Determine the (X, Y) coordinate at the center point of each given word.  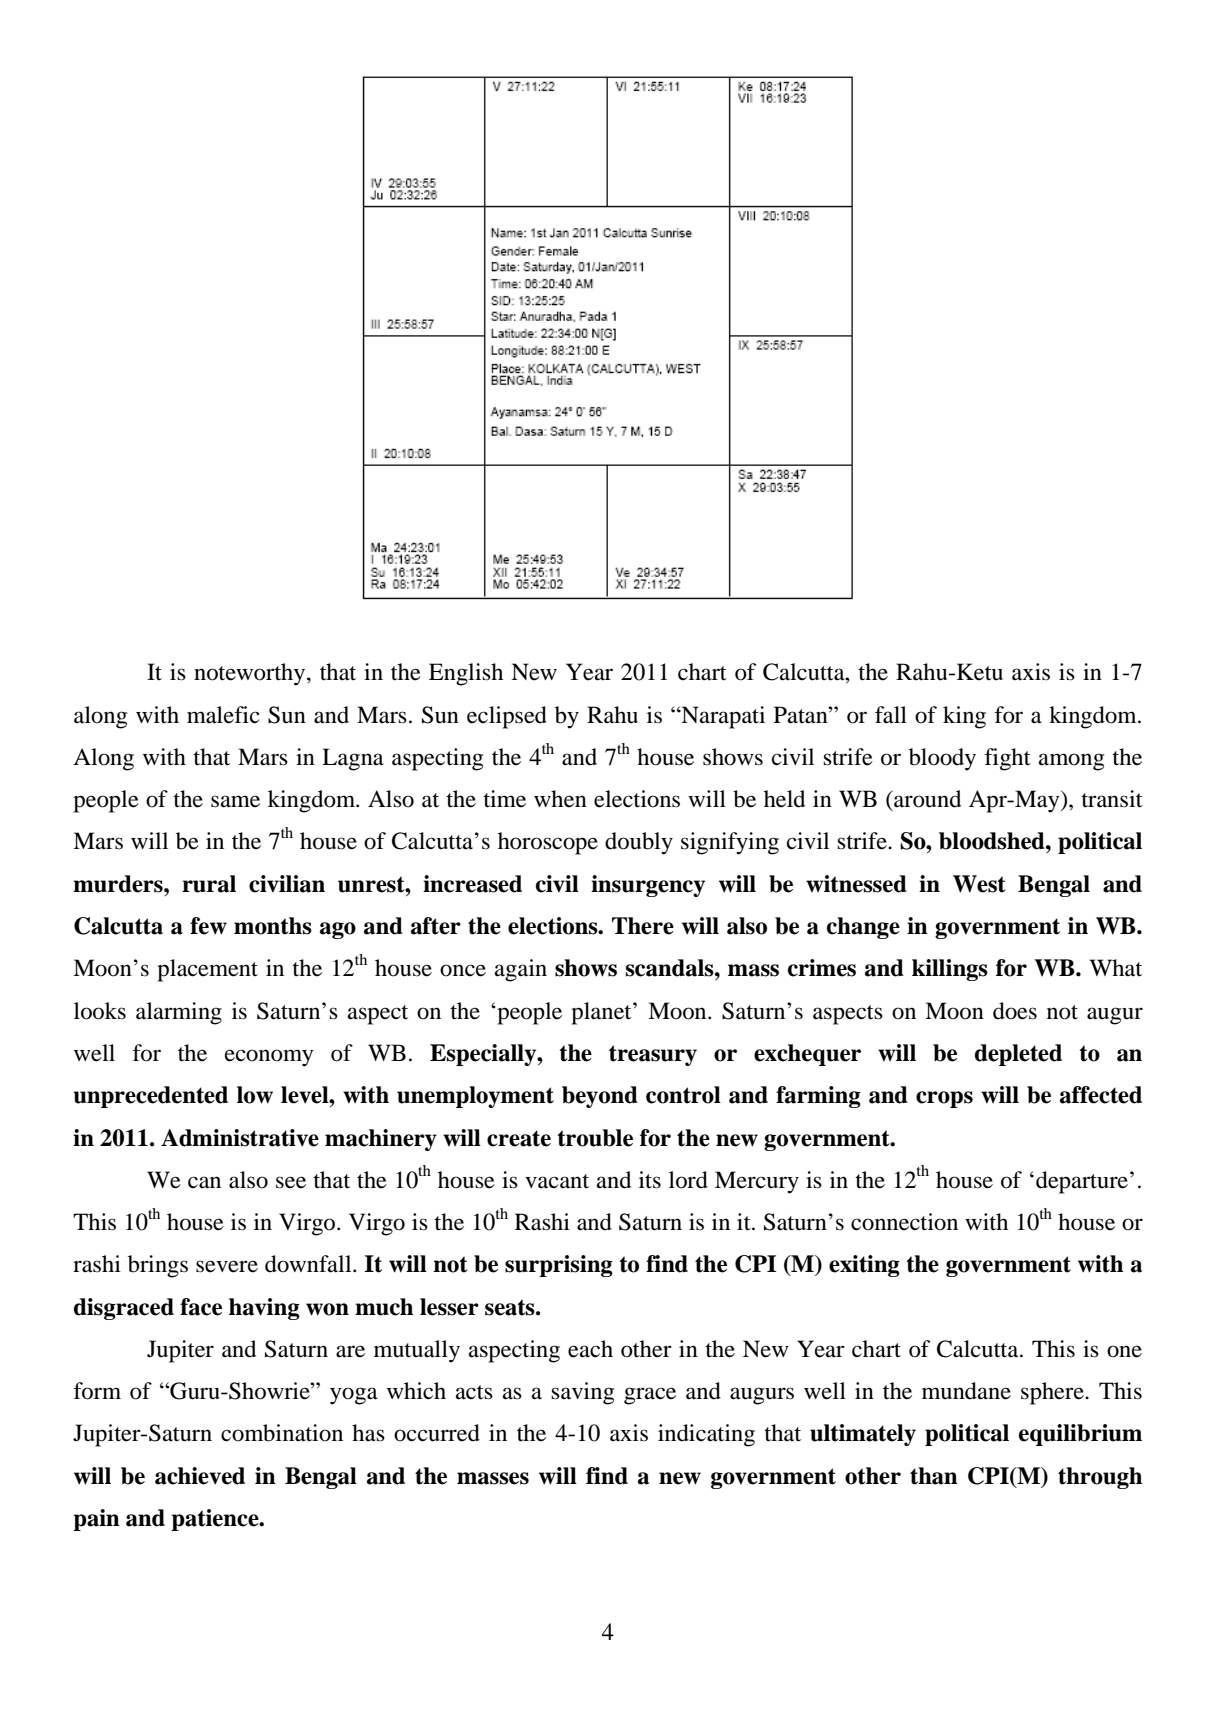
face (201, 1307)
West (979, 884)
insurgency (648, 886)
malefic (223, 715)
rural (209, 884)
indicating (706, 1435)
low (255, 1095)
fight (1007, 759)
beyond (600, 1097)
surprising (559, 1266)
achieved (200, 1476)
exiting (864, 1266)
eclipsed (507, 717)
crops (944, 1099)
